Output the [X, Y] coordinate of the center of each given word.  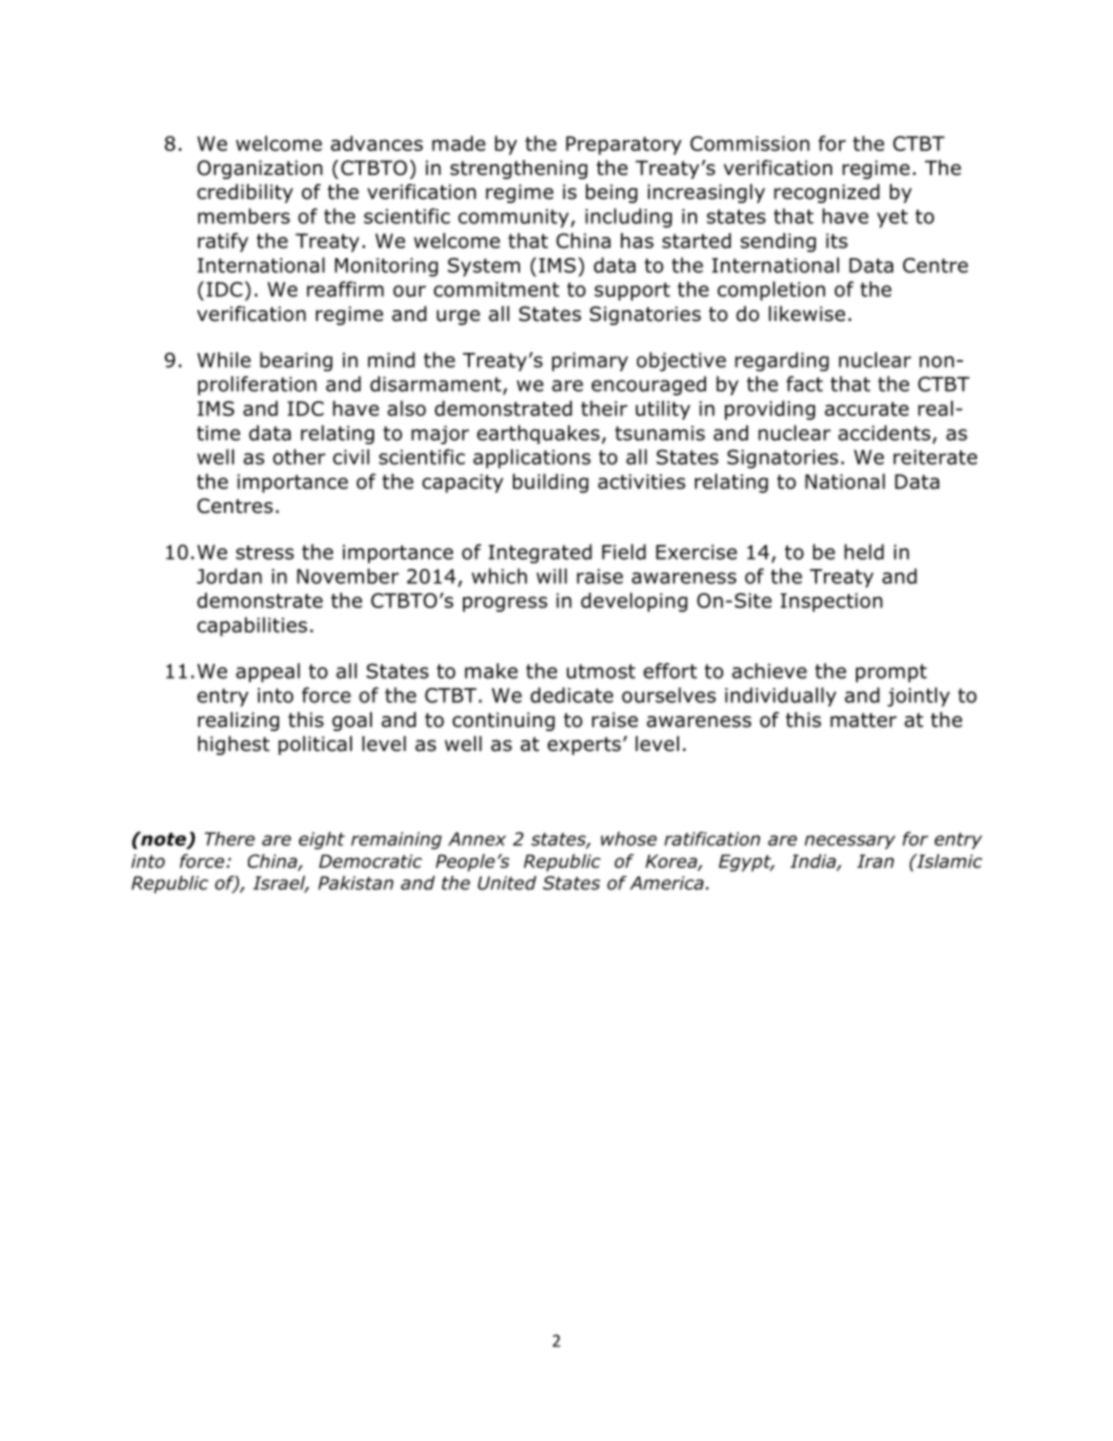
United [507, 883]
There [230, 839]
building [551, 483]
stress [265, 552]
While [224, 360]
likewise [807, 314]
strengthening [519, 169]
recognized [827, 193]
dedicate [571, 695]
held [864, 552]
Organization [260, 169]
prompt [891, 673]
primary [590, 362]
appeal [268, 673]
